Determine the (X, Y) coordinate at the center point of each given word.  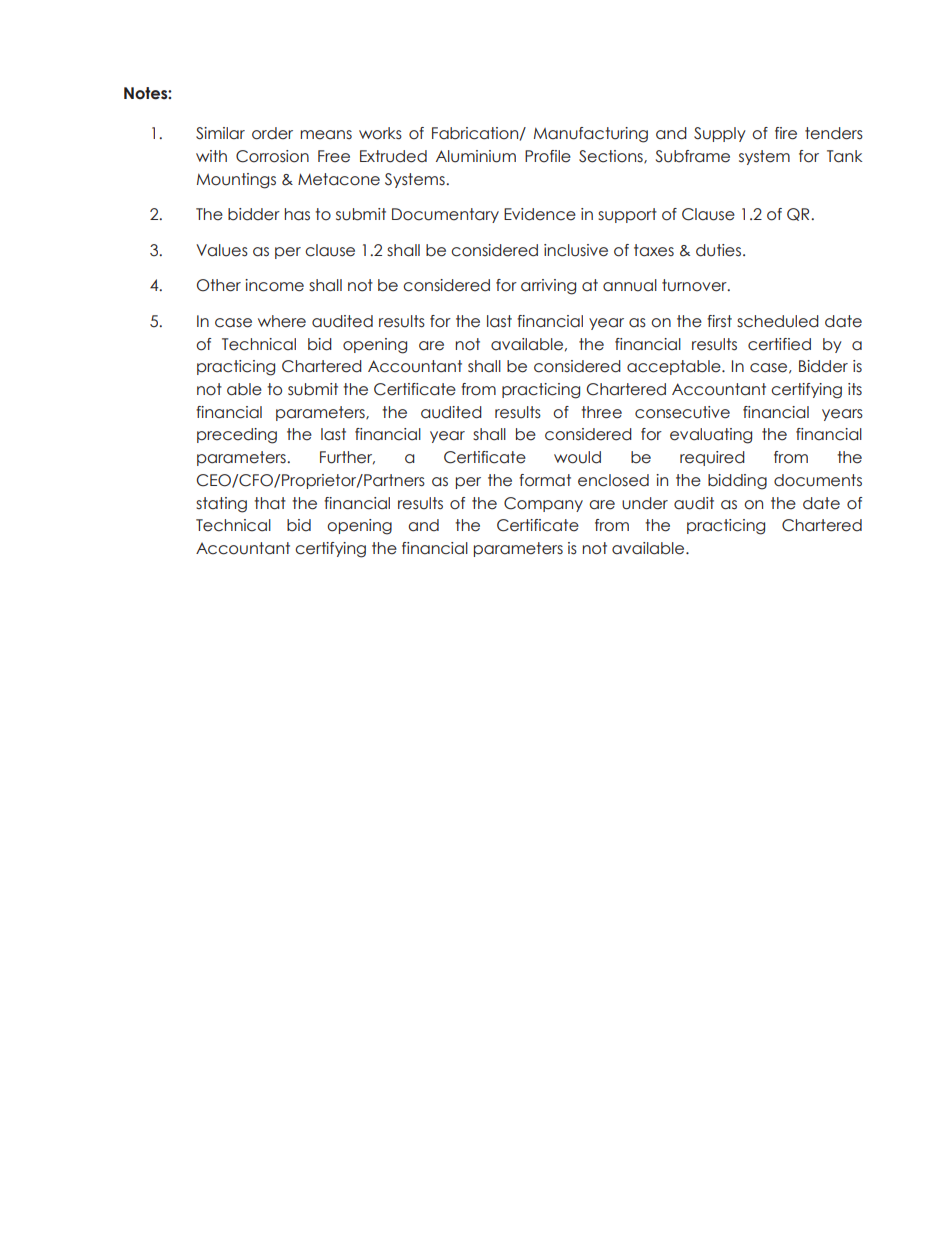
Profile (548, 156)
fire (786, 133)
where (282, 321)
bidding (737, 482)
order (272, 133)
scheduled (778, 321)
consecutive (682, 412)
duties (718, 250)
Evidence (540, 214)
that (270, 503)
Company (543, 504)
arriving (548, 287)
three (601, 412)
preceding (237, 436)
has (297, 214)
